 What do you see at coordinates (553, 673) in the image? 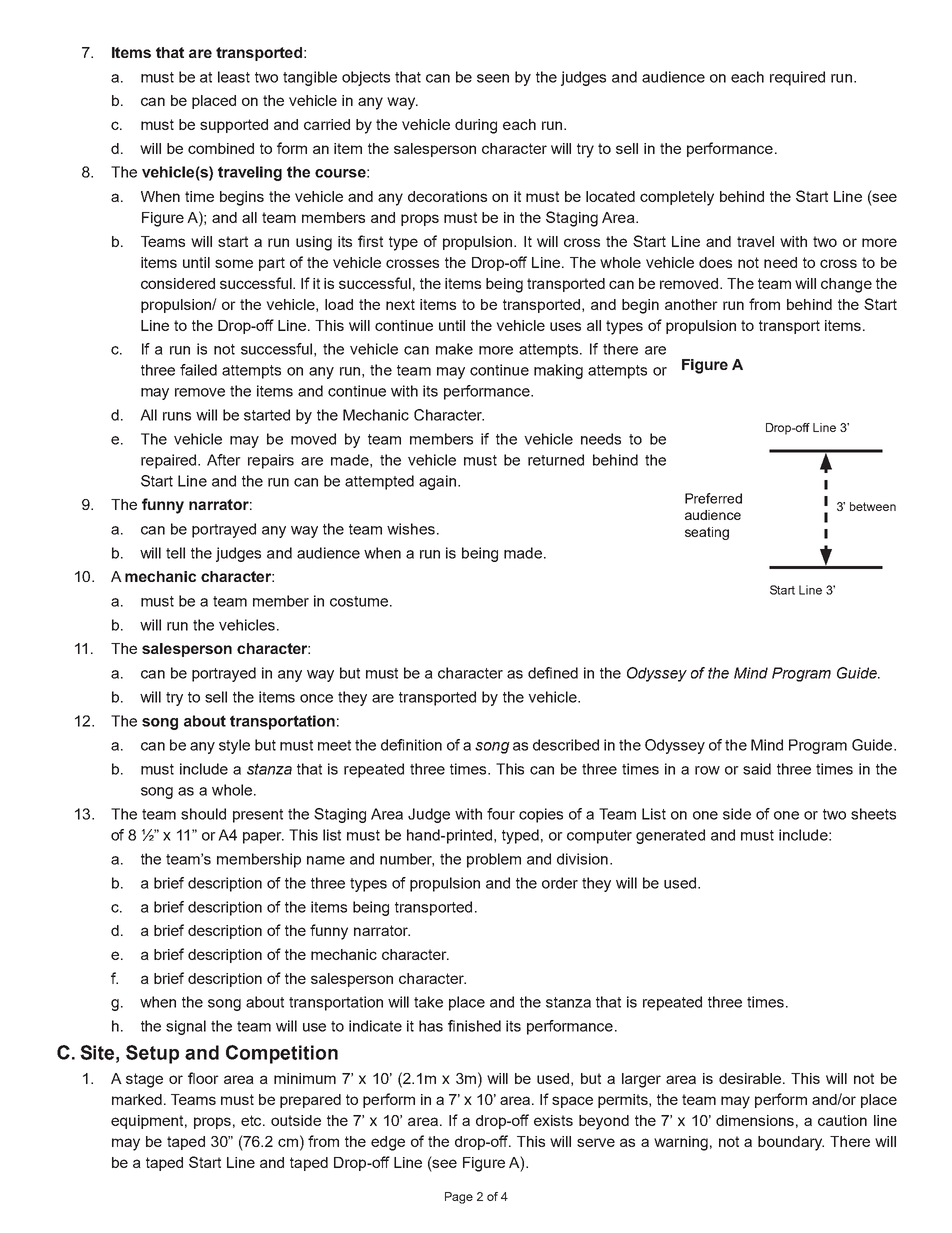
I see `defined` at bounding box center [553, 673].
